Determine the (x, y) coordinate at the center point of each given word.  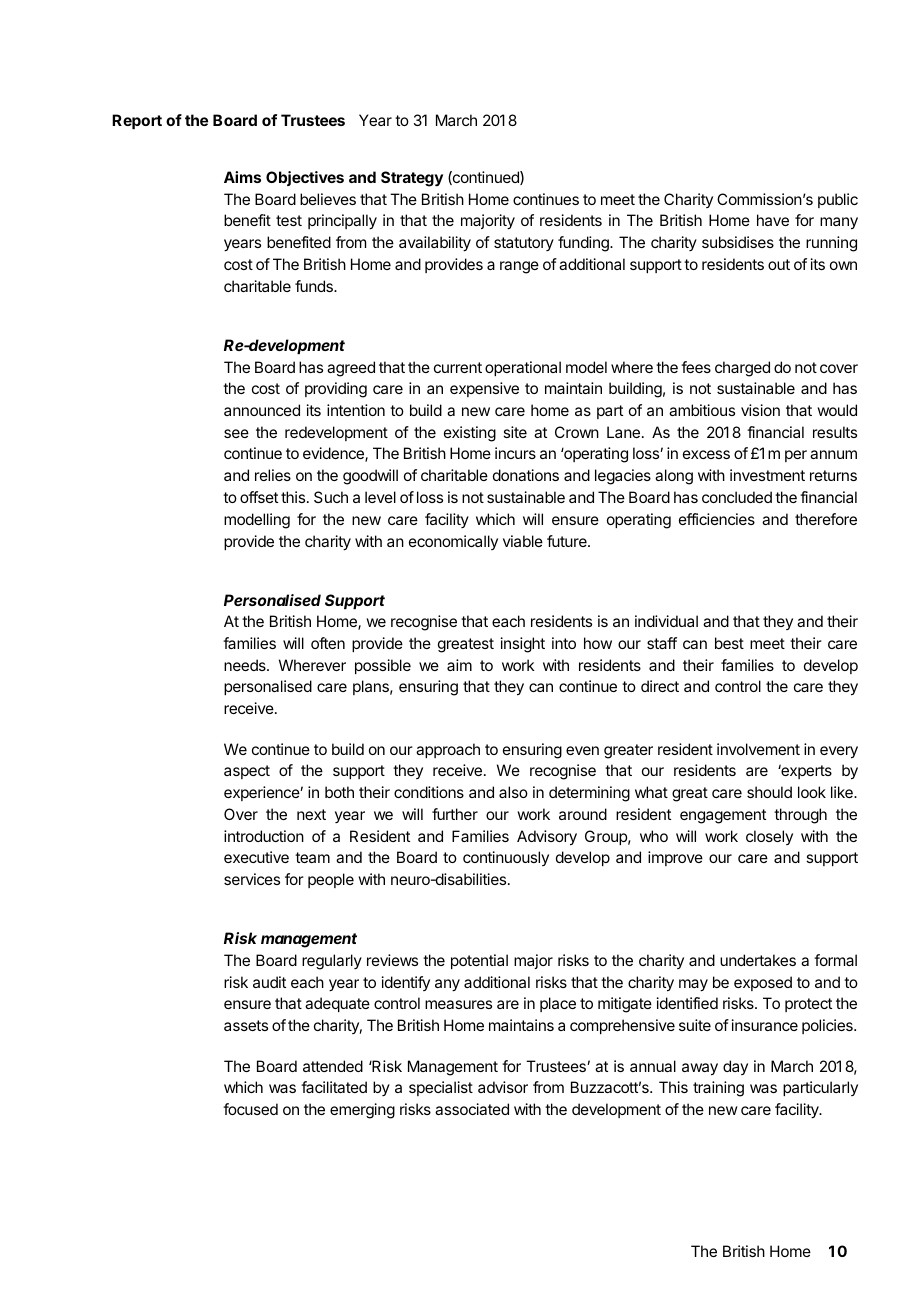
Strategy (412, 179)
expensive (484, 389)
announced (262, 410)
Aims (242, 177)
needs (246, 665)
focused (250, 1109)
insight (523, 645)
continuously (506, 858)
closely (769, 837)
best (729, 643)
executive (256, 857)
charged (742, 369)
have (773, 220)
